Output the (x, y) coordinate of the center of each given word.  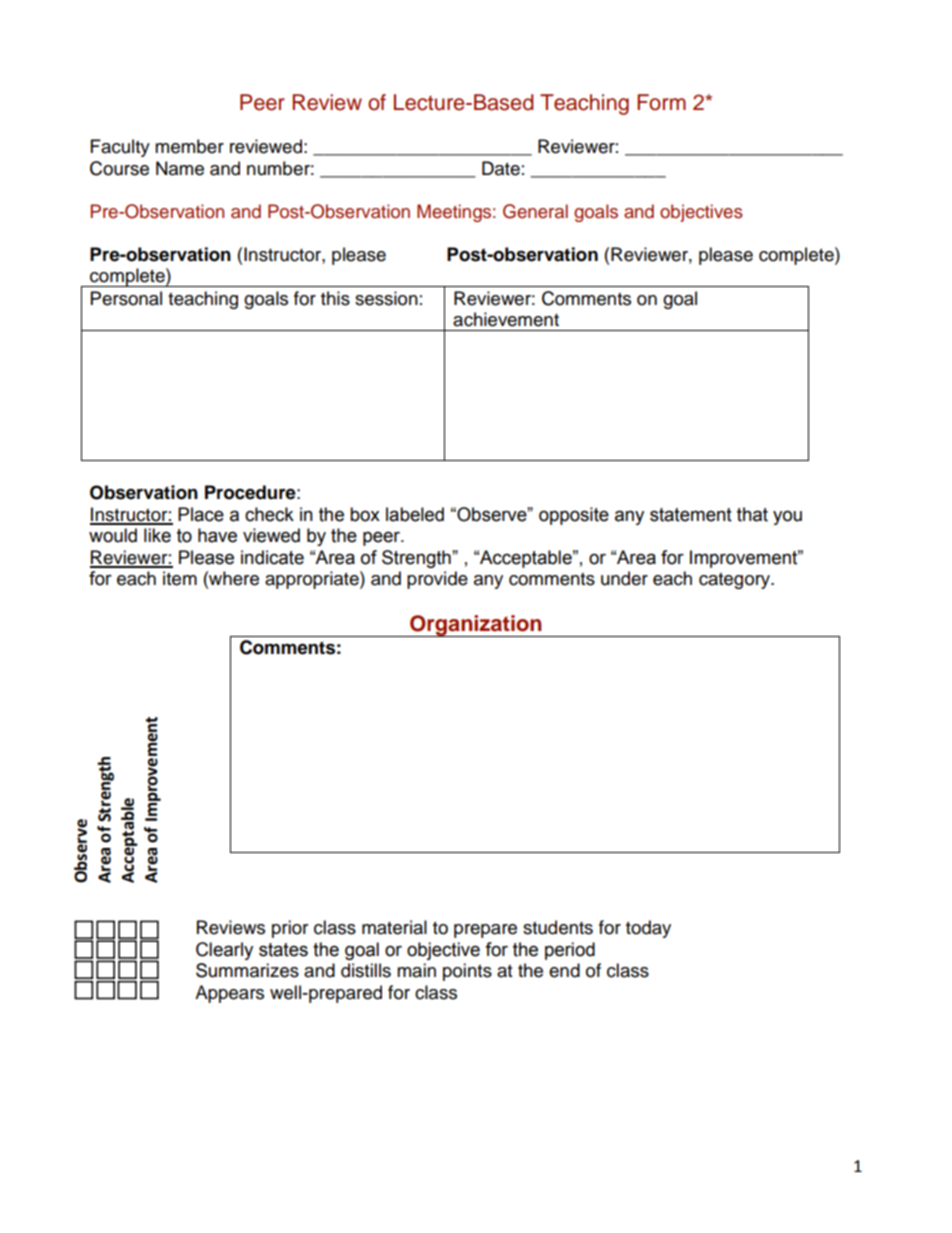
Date (501, 168)
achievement (506, 319)
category (736, 581)
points (467, 972)
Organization (476, 626)
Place (201, 514)
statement (691, 515)
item (180, 578)
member (189, 146)
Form (661, 102)
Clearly (224, 951)
